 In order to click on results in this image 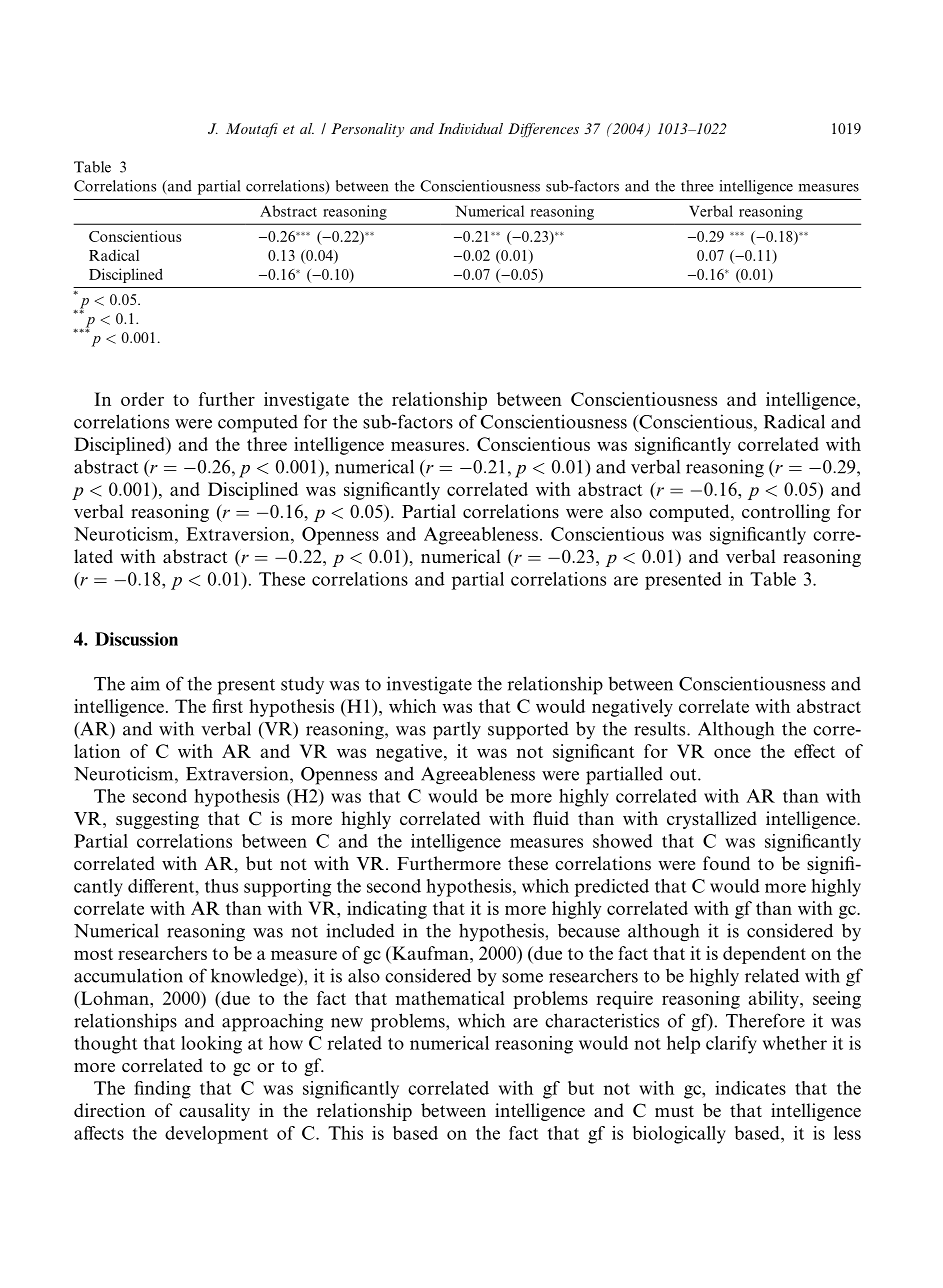, I will do `click(661, 729)`.
